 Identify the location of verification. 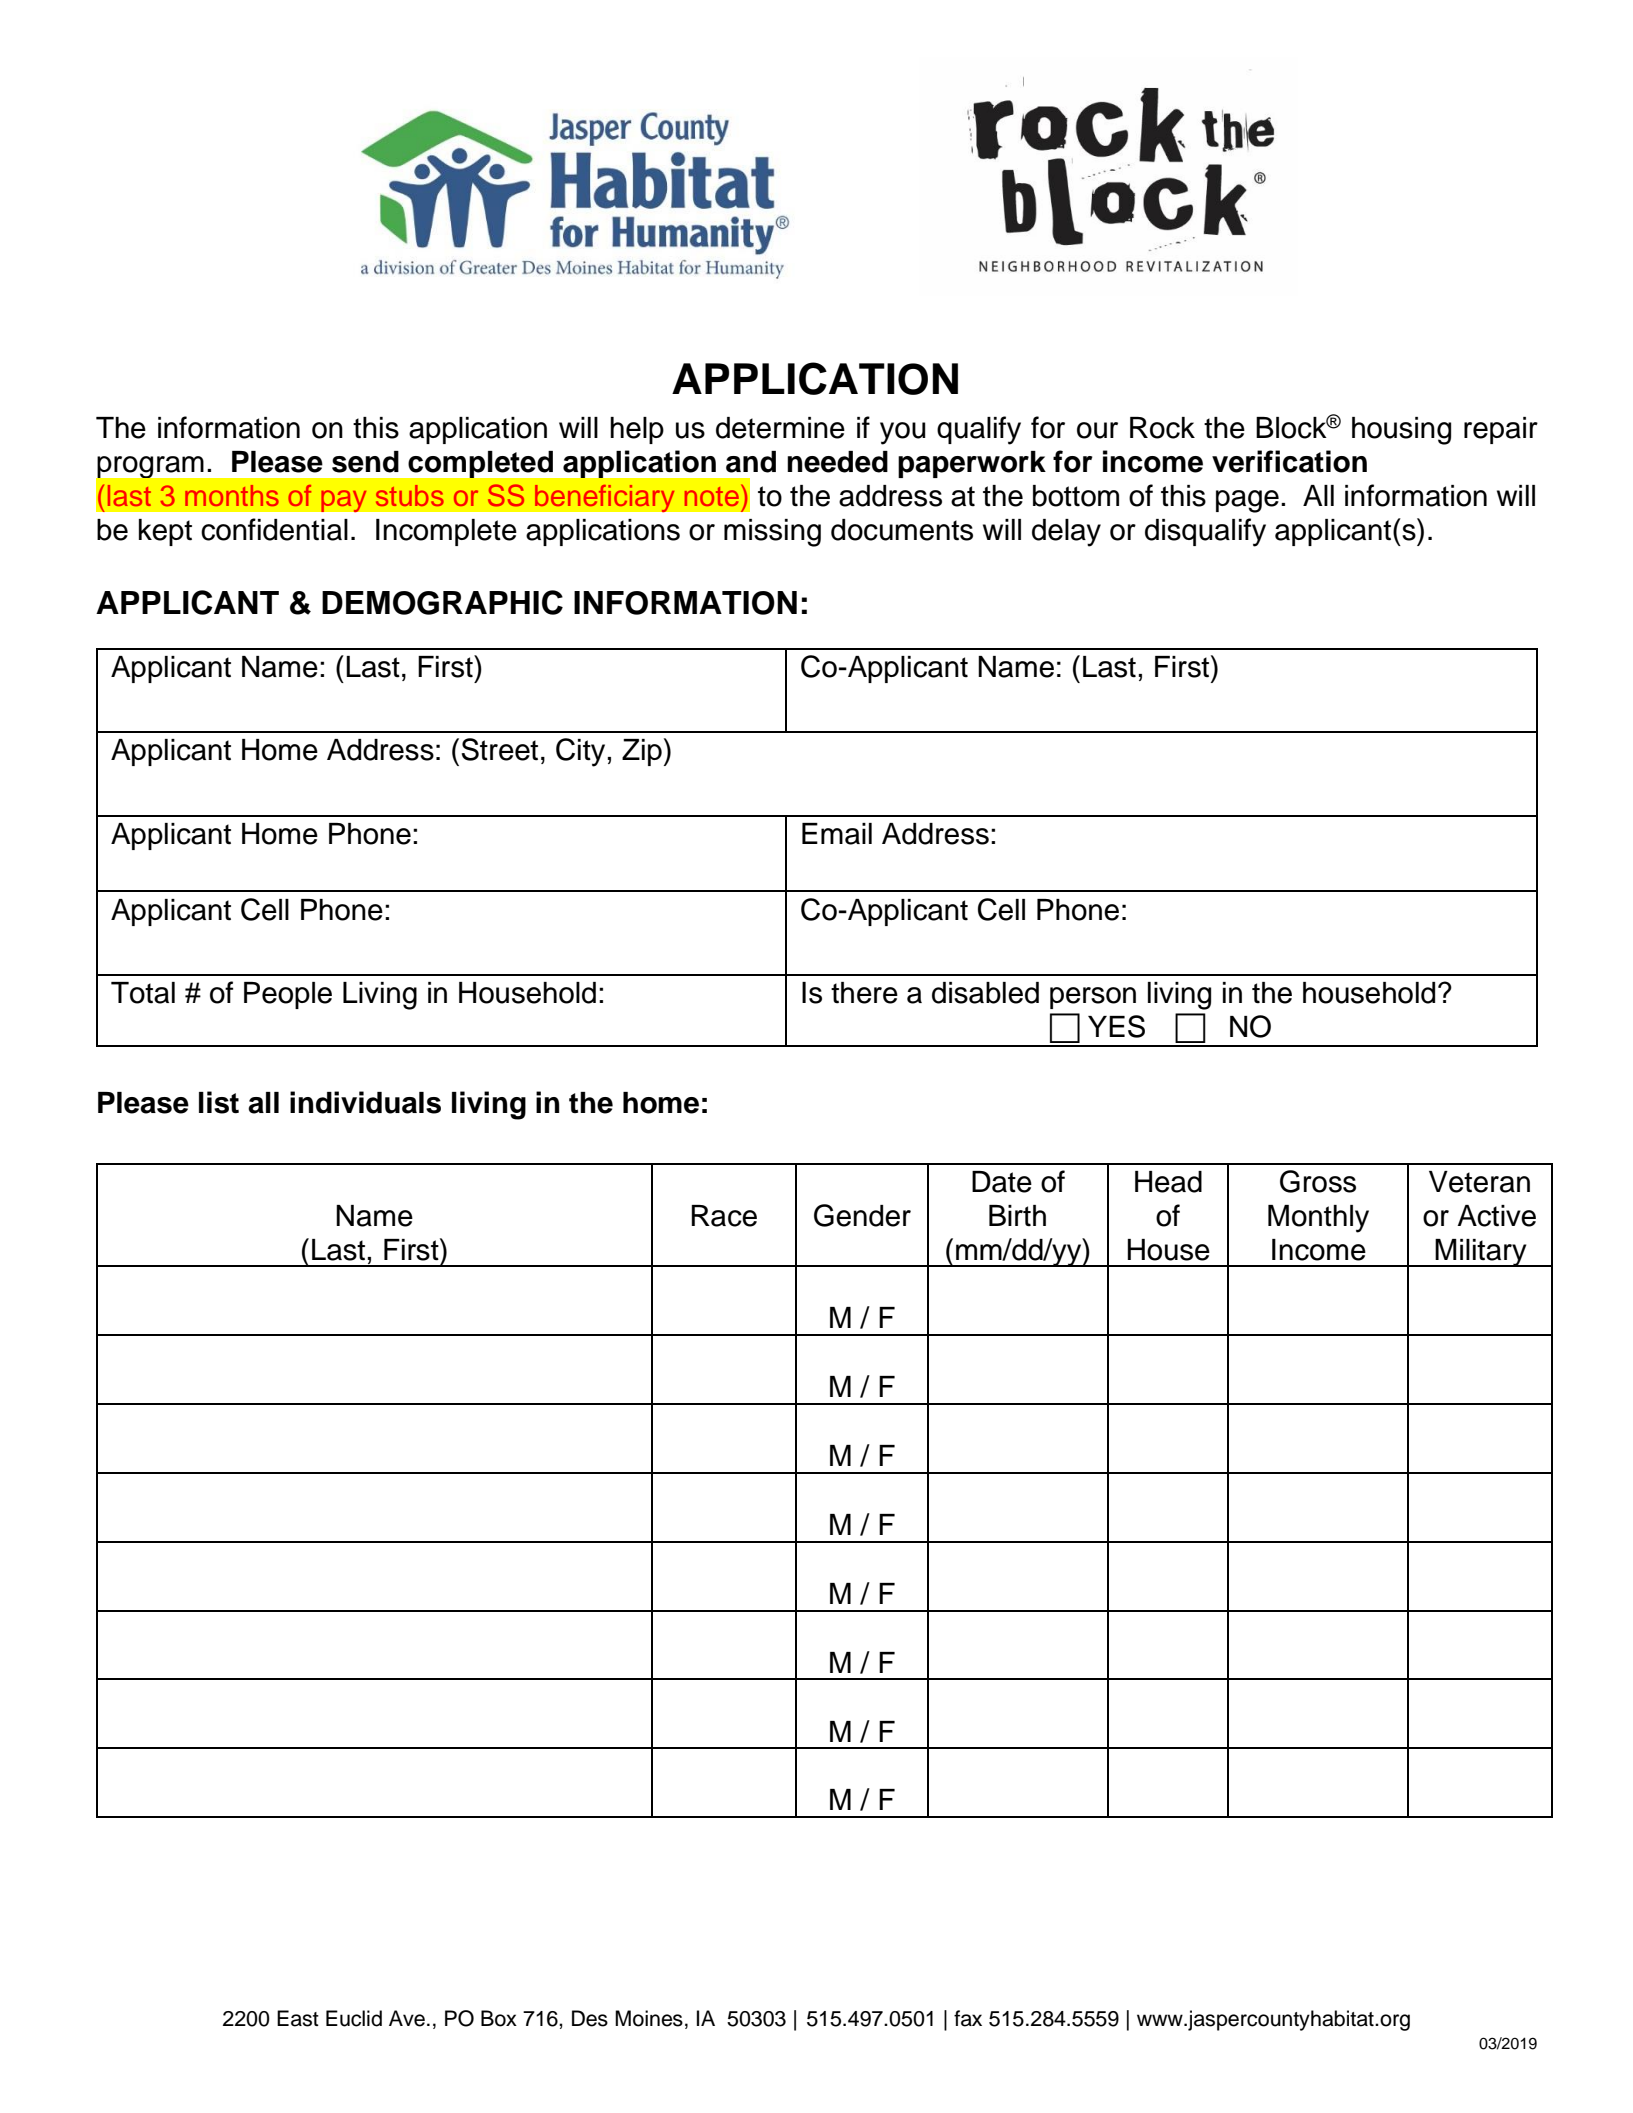
(1289, 461).
